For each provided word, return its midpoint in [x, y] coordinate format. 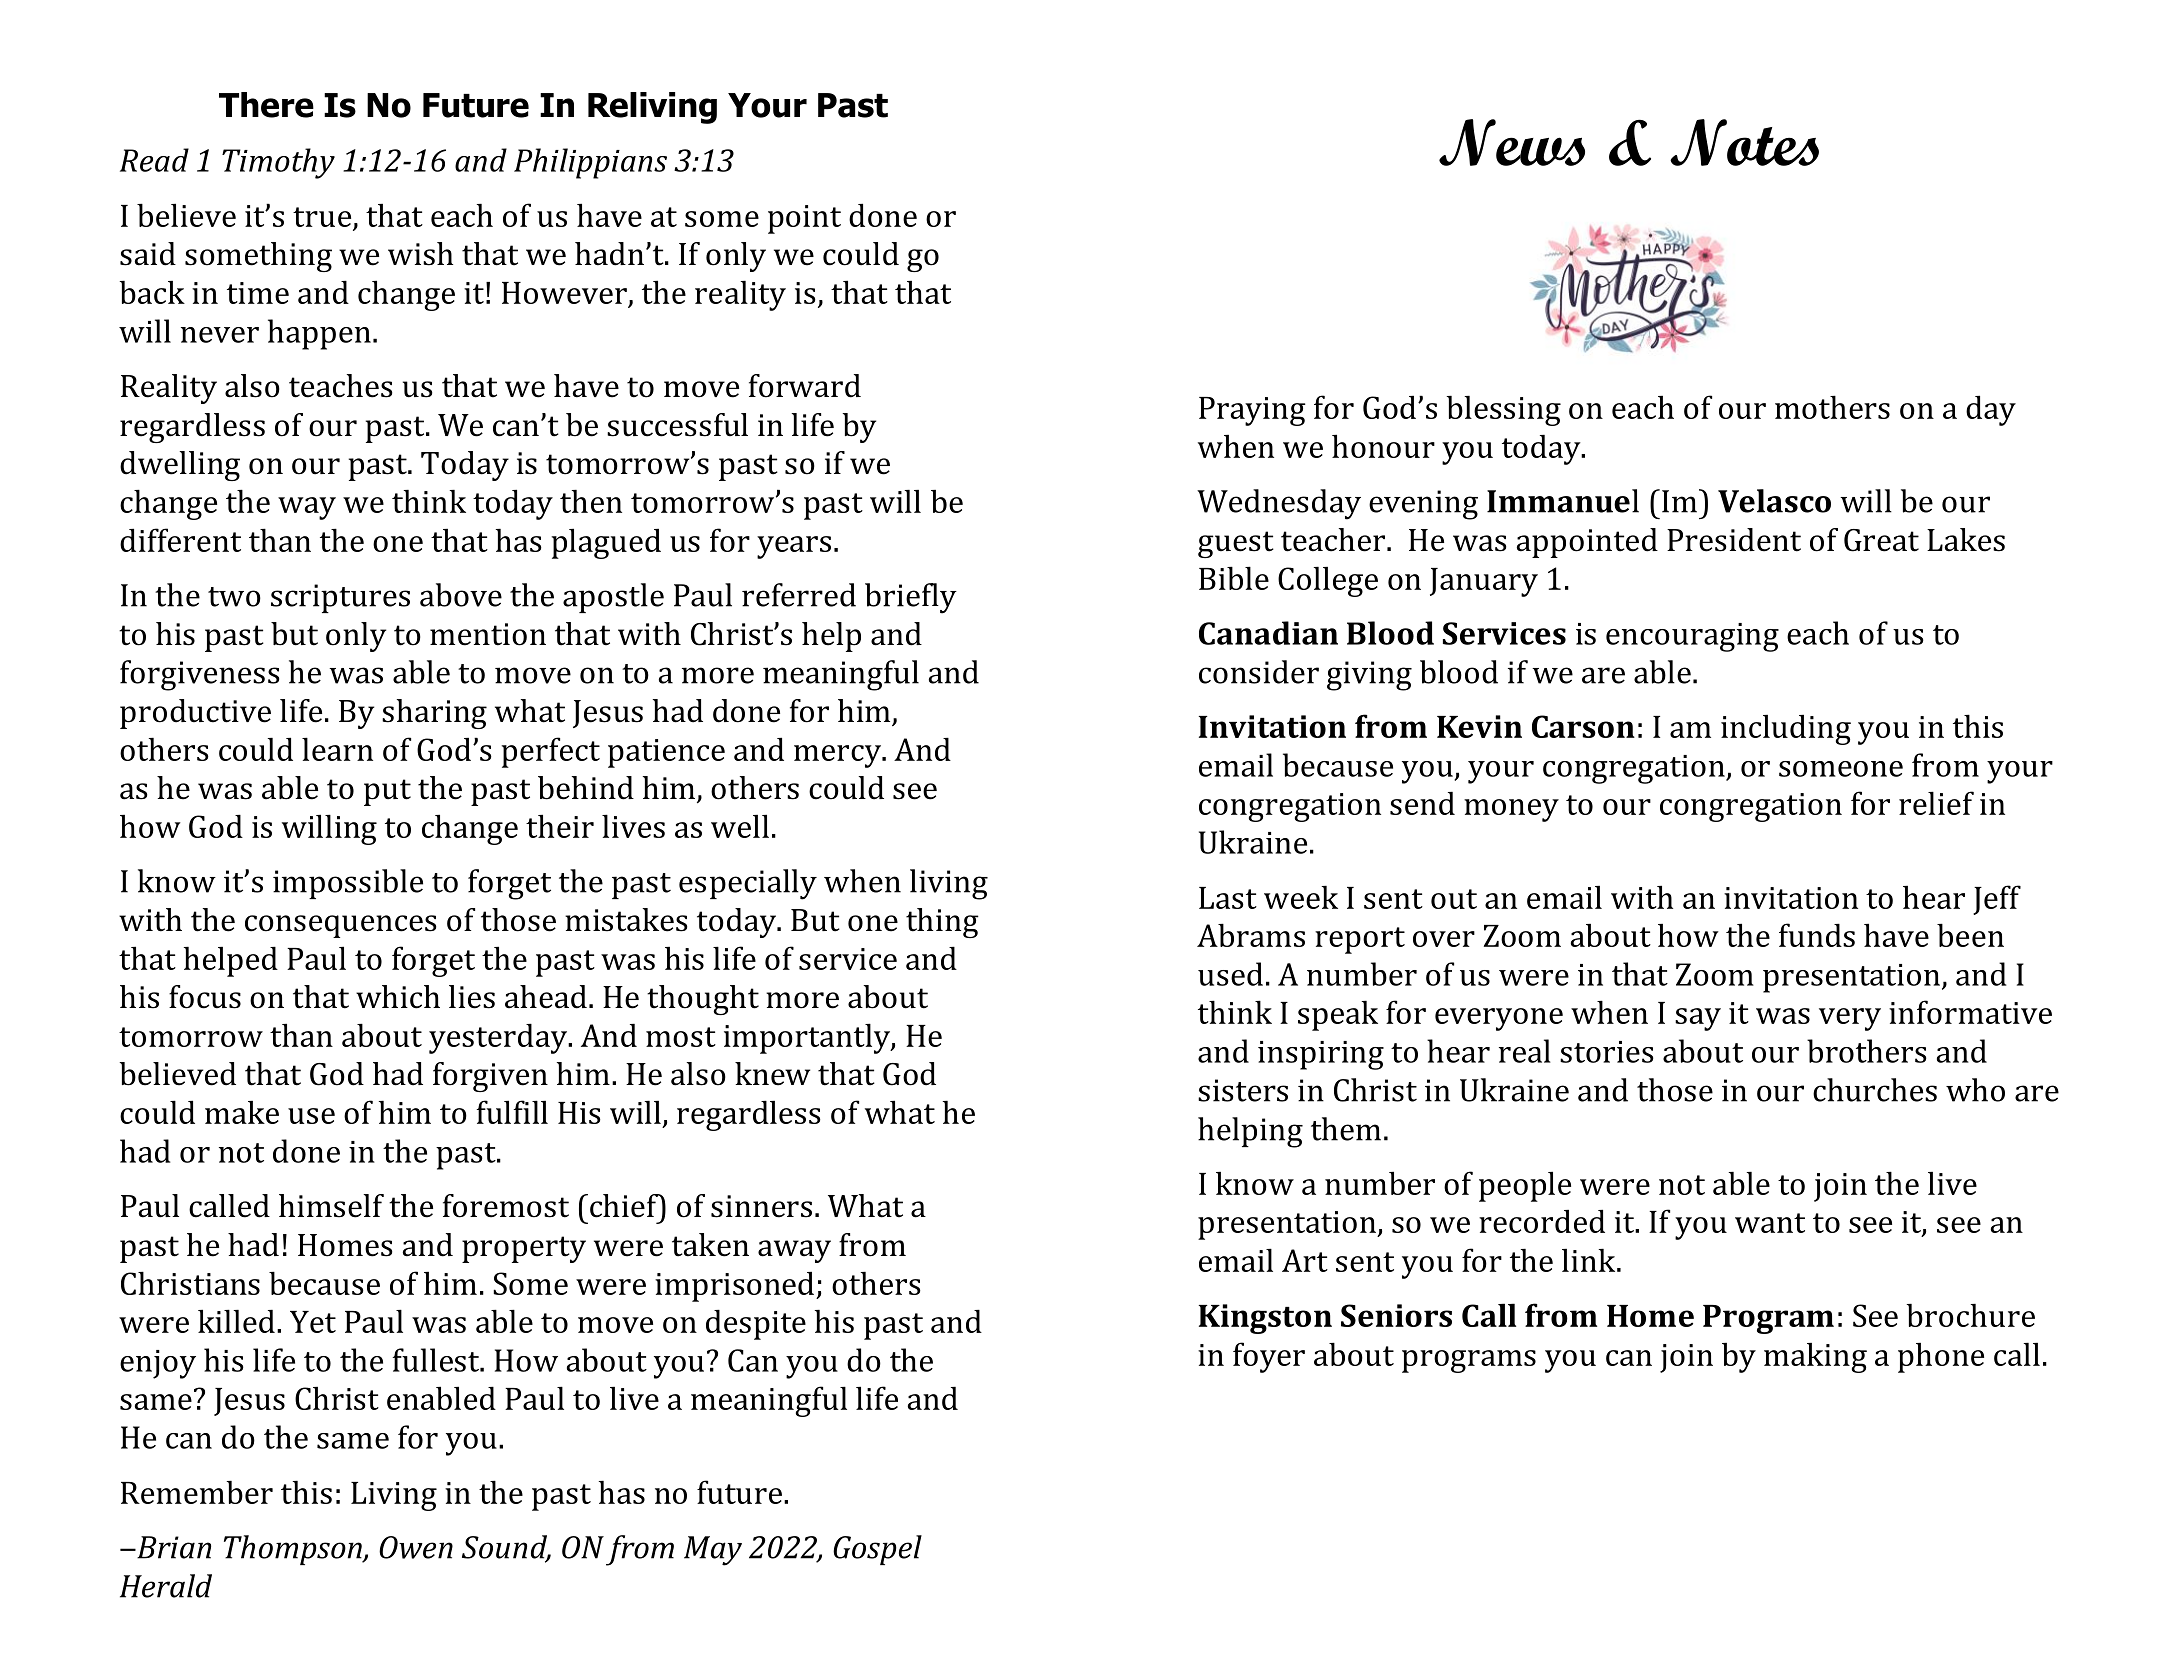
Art [1305, 1260]
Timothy [278, 163]
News [1512, 142]
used [1230, 974]
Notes [1744, 142]
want [1770, 1223]
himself [331, 1206]
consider [1259, 672]
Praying [1252, 411]
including [1786, 730]
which [398, 997]
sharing [434, 714]
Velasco [1774, 501]
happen [319, 334]
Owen [416, 1547]
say [1698, 1019]
